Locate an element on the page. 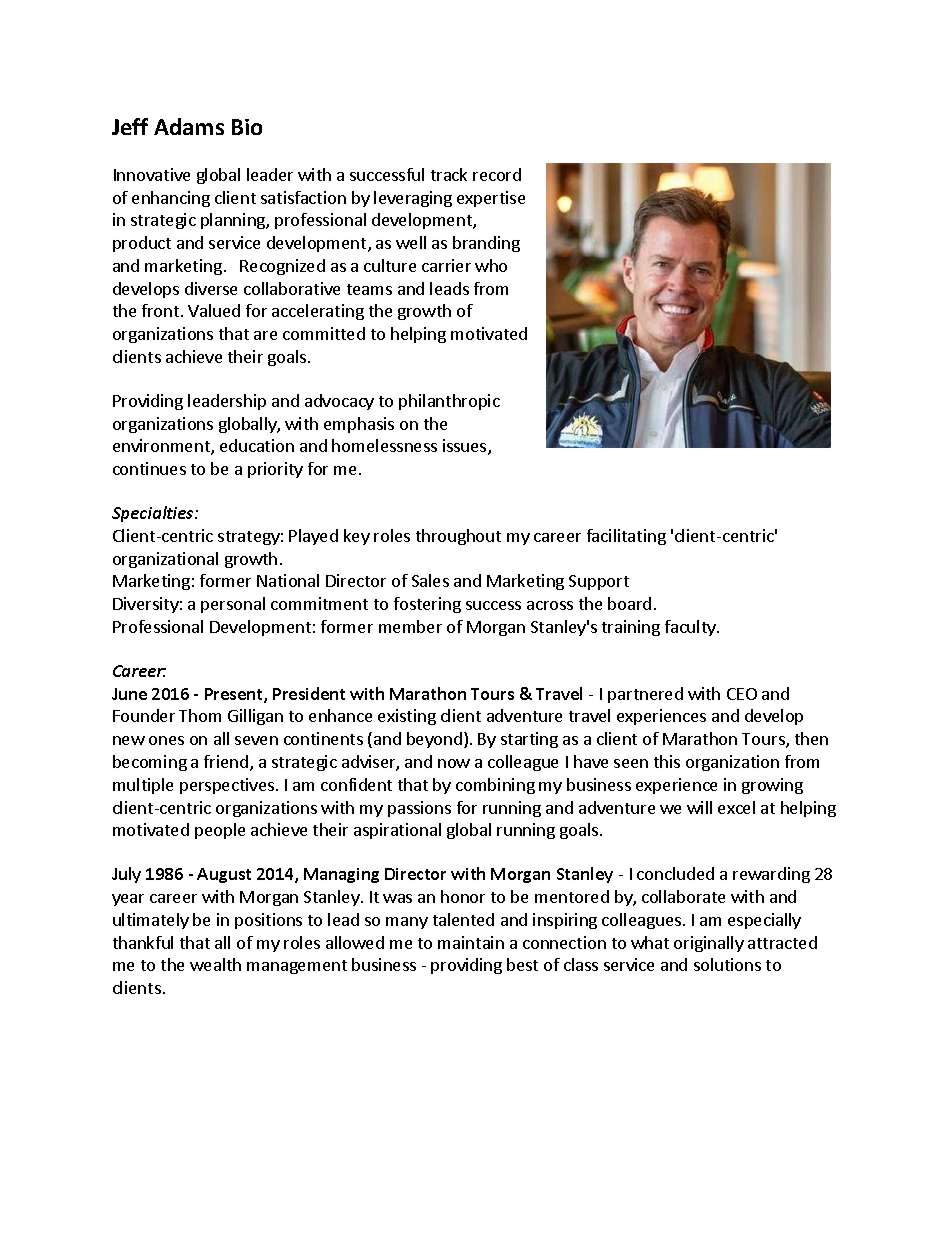 This page has height=1233, width=952. maintain is located at coordinates (471, 942).
